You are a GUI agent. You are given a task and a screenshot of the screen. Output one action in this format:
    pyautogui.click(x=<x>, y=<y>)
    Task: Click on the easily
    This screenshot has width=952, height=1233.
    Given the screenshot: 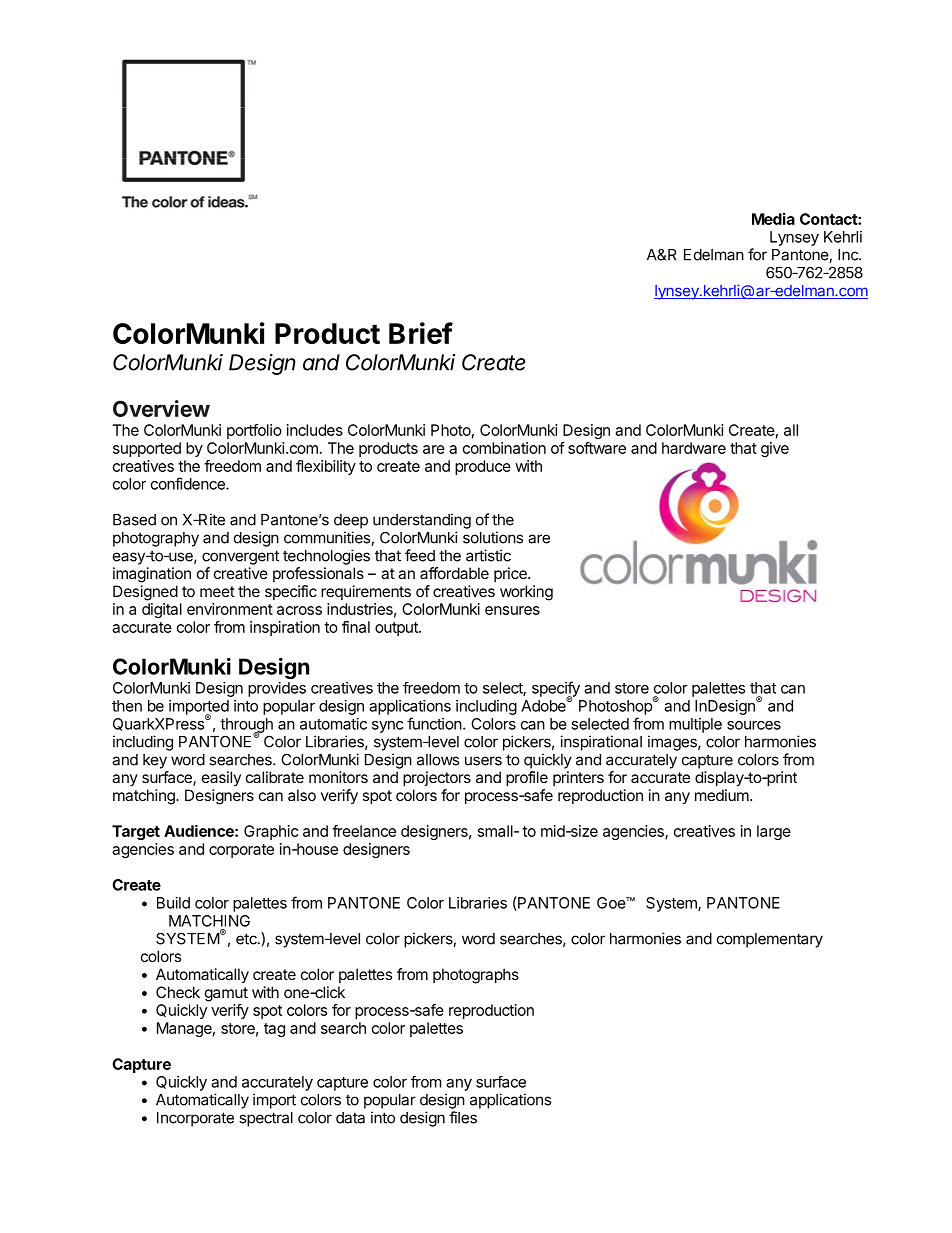 What is the action you would take?
    pyautogui.click(x=221, y=778)
